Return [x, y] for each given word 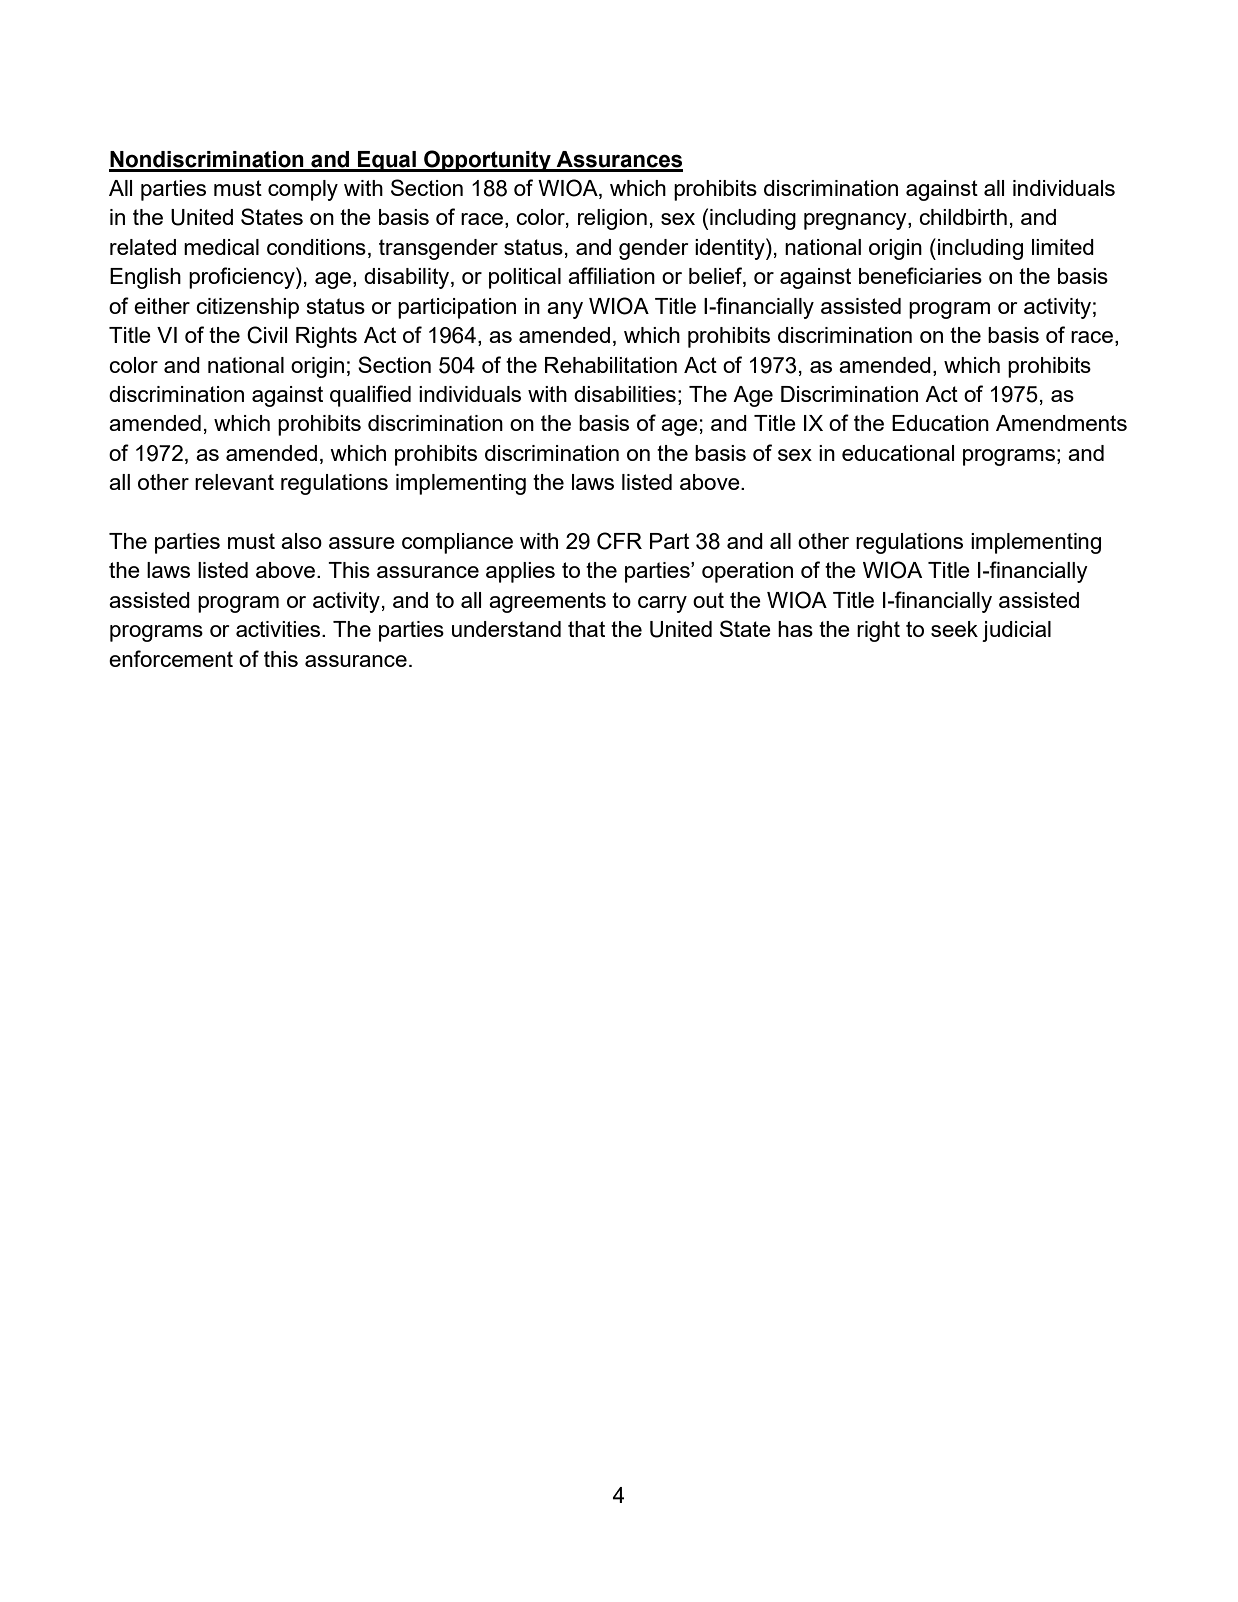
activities [278, 629]
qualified [370, 396]
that [586, 629]
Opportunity [487, 161]
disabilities [625, 394]
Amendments [1061, 423]
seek [954, 629]
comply [303, 190]
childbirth [963, 217]
